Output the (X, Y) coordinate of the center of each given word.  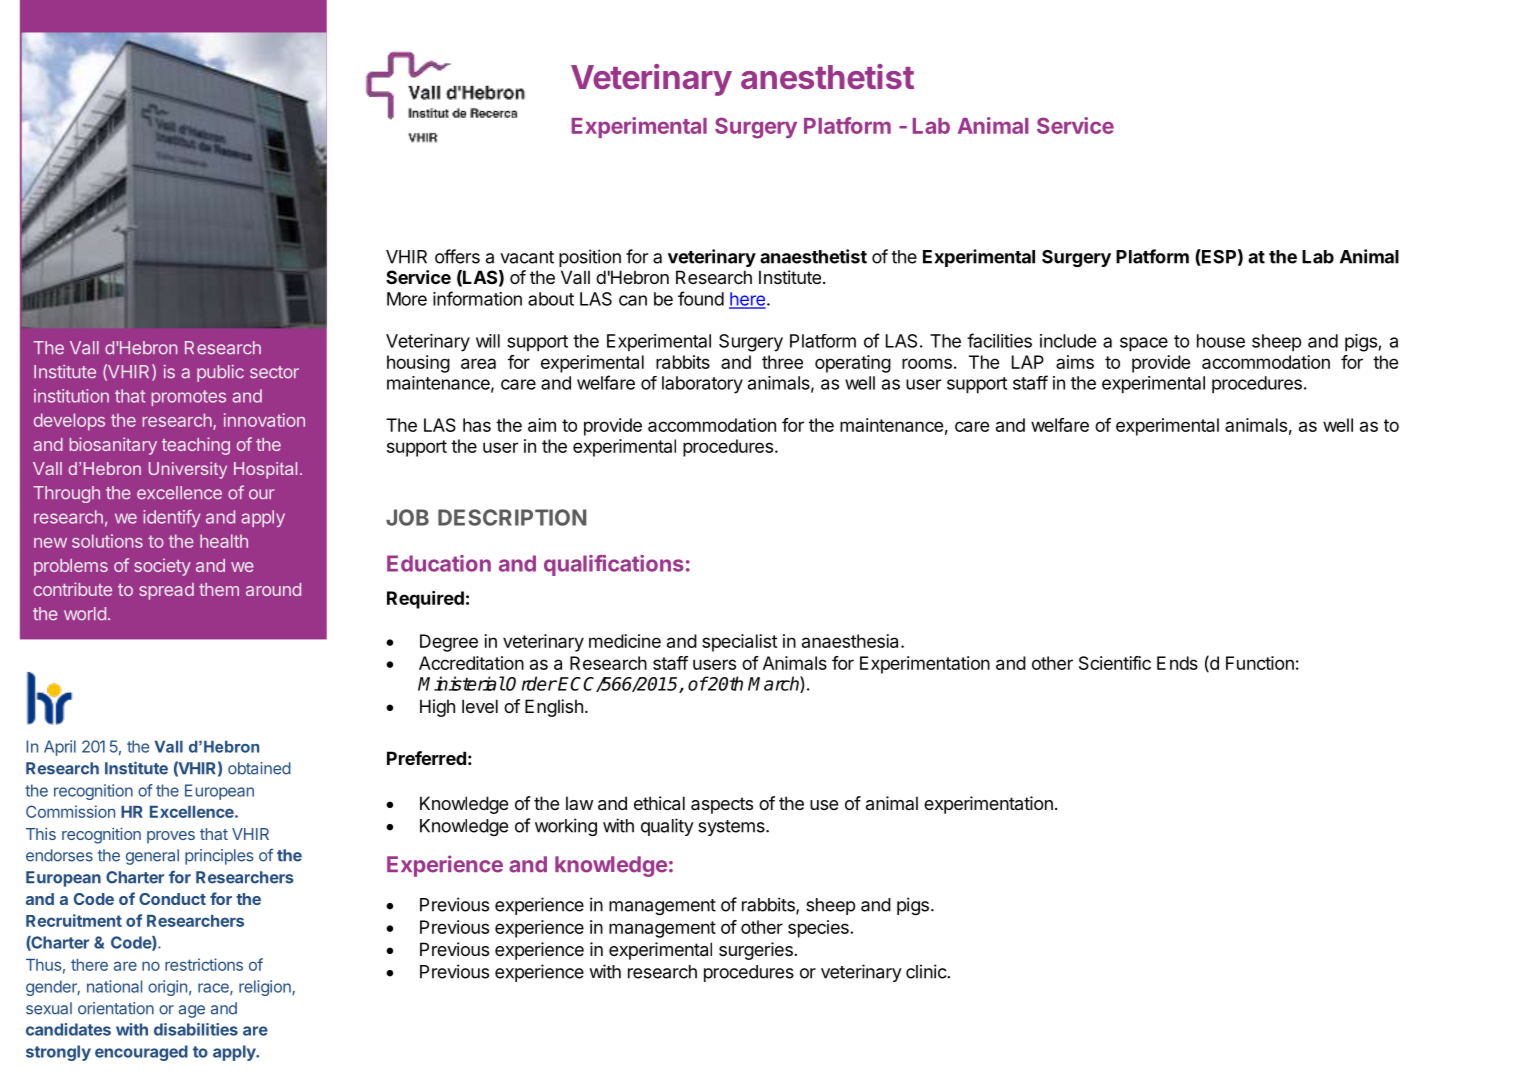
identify (172, 518)
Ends (1177, 663)
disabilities (196, 1029)
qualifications (614, 565)
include (1068, 341)
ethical (659, 803)
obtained (259, 768)
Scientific (1115, 663)
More (407, 299)
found (701, 298)
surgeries (756, 951)
